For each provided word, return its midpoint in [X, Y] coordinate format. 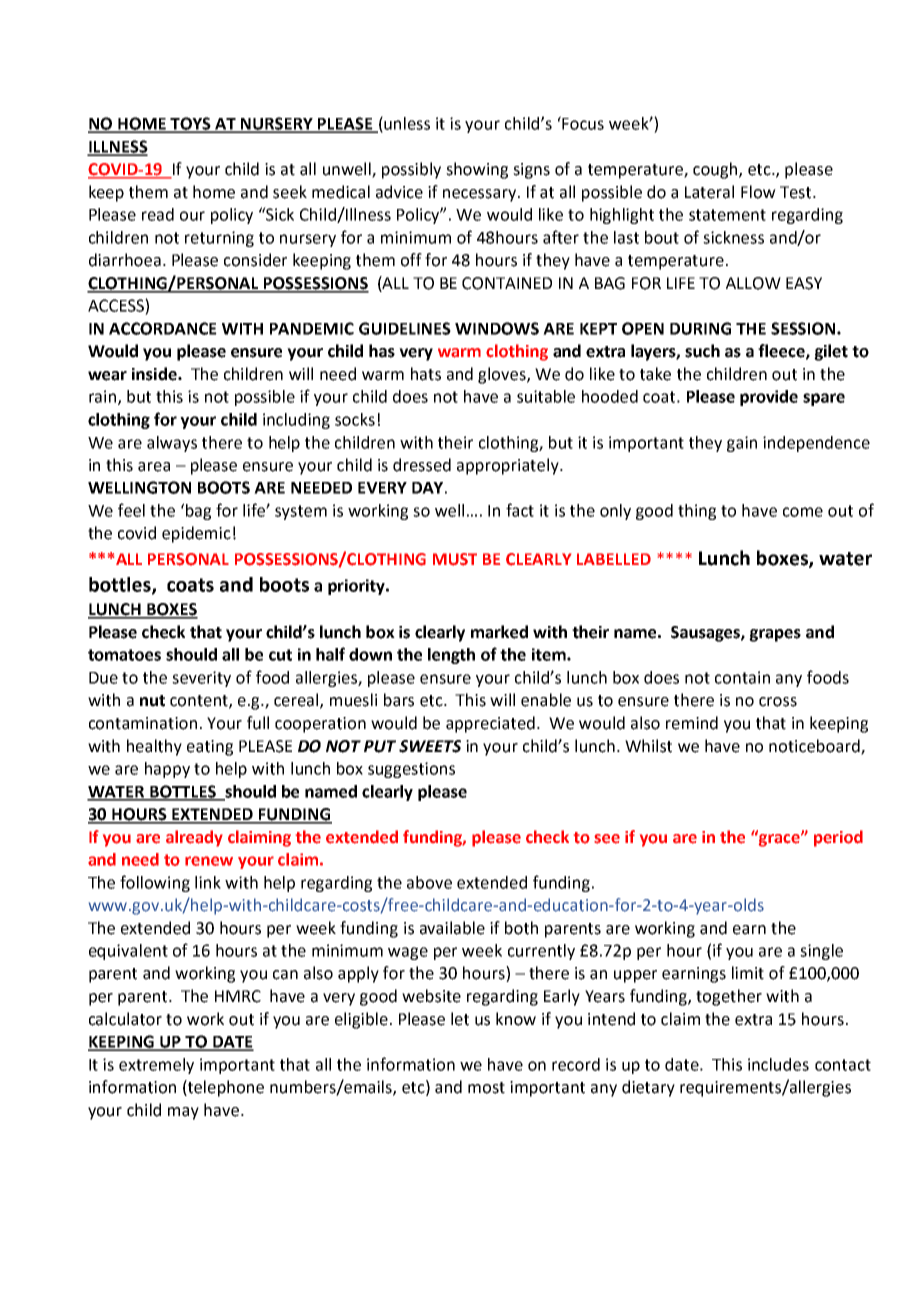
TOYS [191, 124]
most [486, 1088]
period [838, 838]
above [429, 882]
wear [107, 376]
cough [716, 170]
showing [477, 170]
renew [209, 861]
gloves [503, 375]
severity [201, 679]
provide [769, 398]
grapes [775, 635]
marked [499, 632]
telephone [225, 1088]
